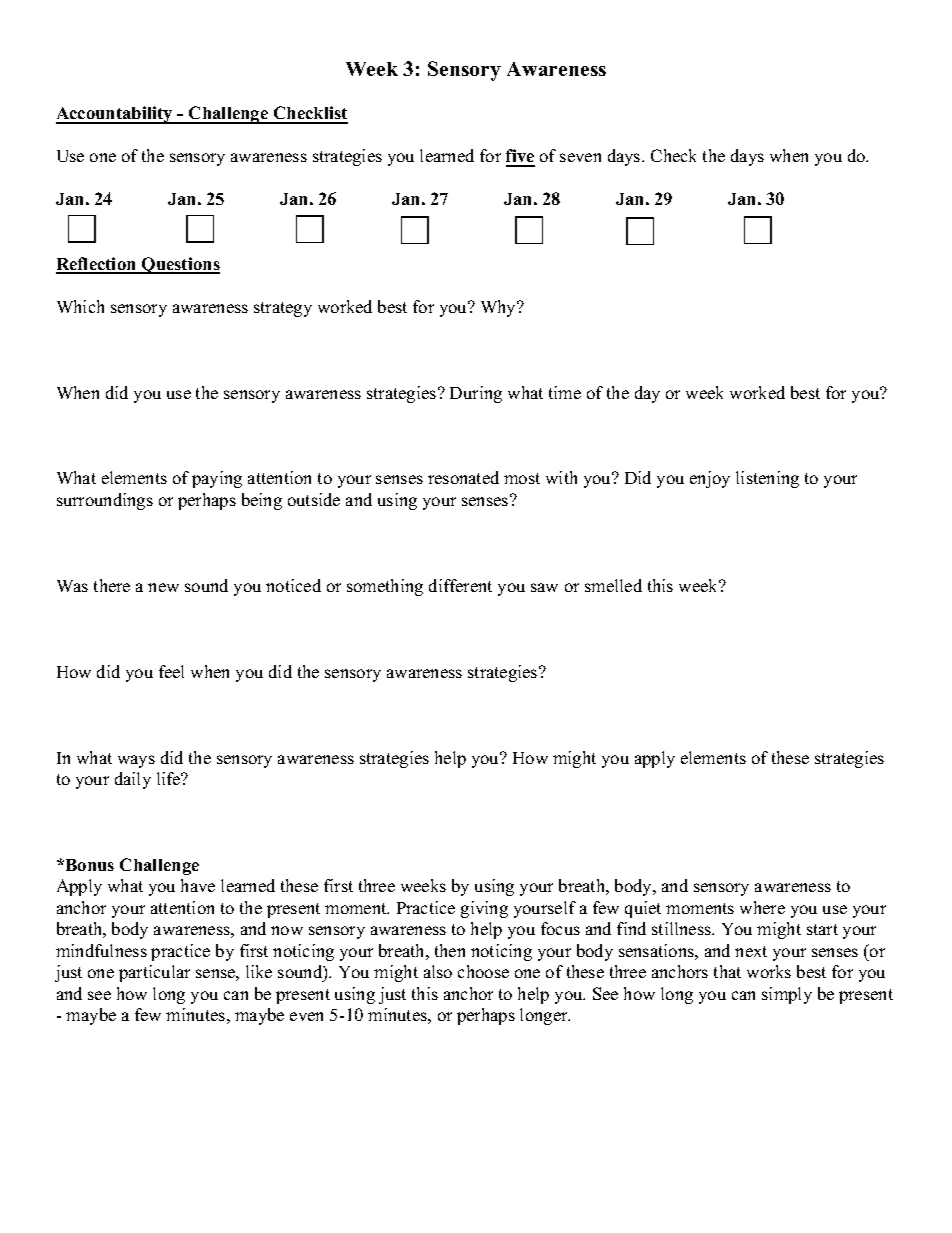 The width and height of the screenshot is (952, 1233). What do you see at coordinates (154, 973) in the screenshot?
I see `particular` at bounding box center [154, 973].
